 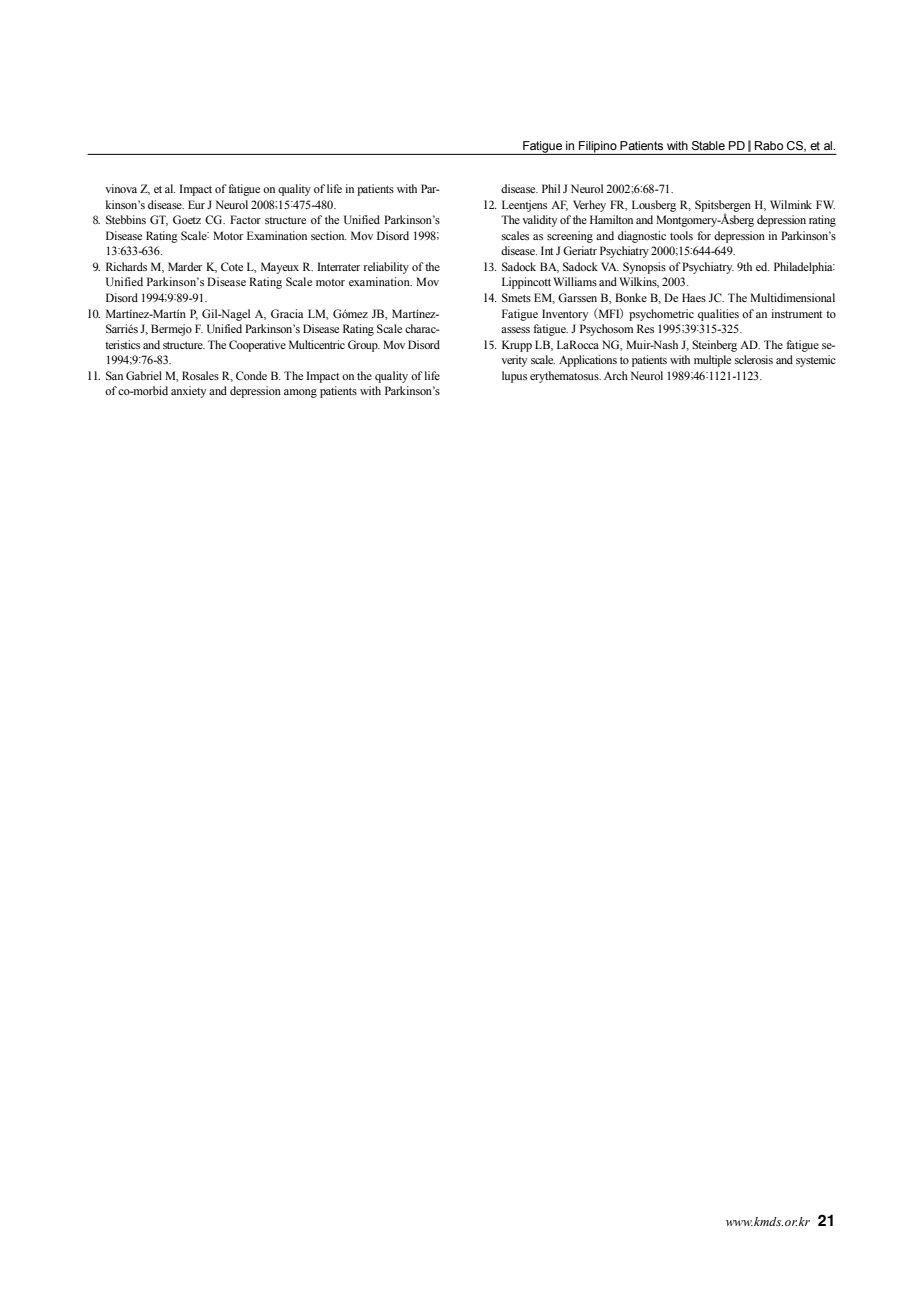 I want to click on Synopsis, so click(x=644, y=268).
